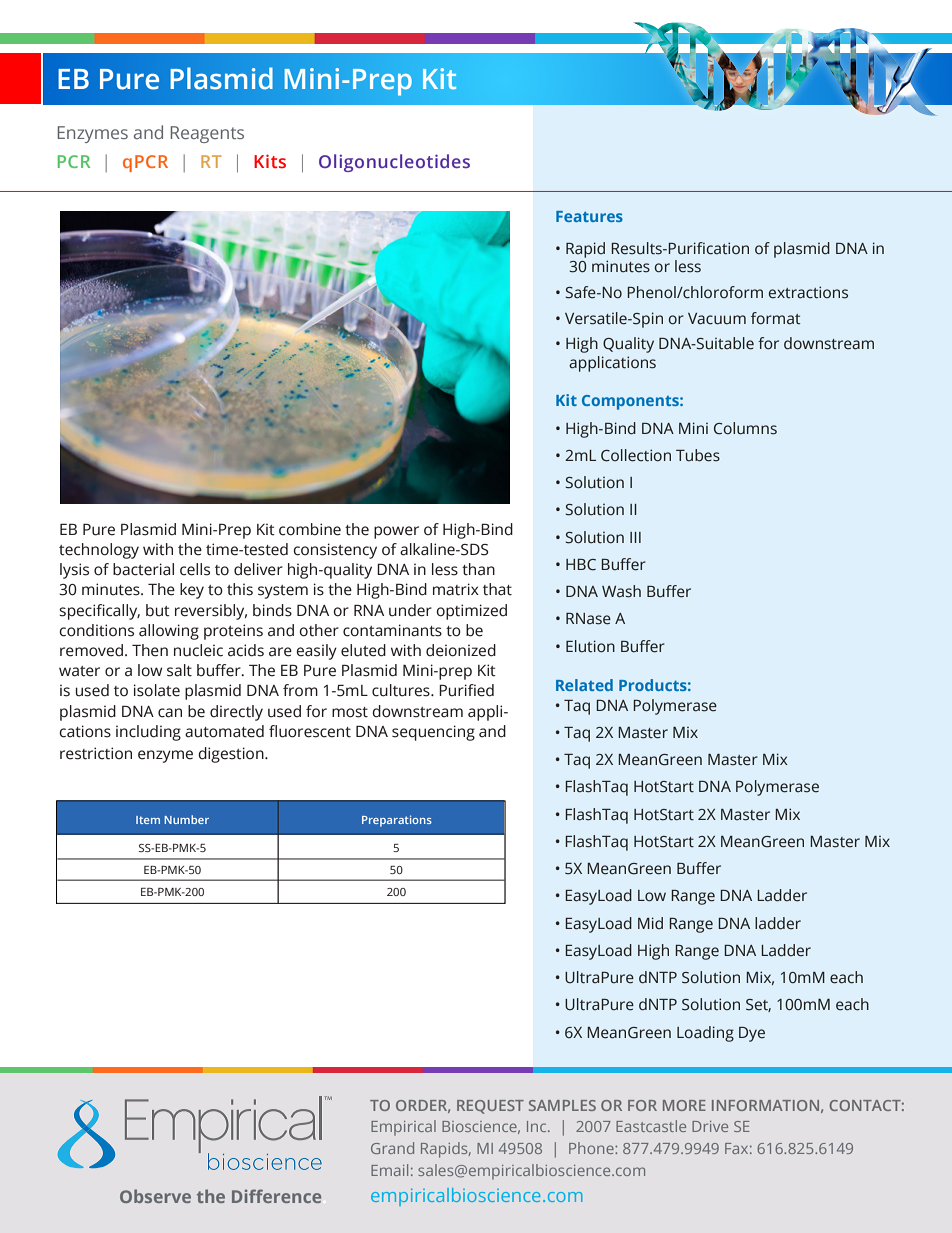  Describe the element at coordinates (148, 820) in the page. I see `Item` at that location.
